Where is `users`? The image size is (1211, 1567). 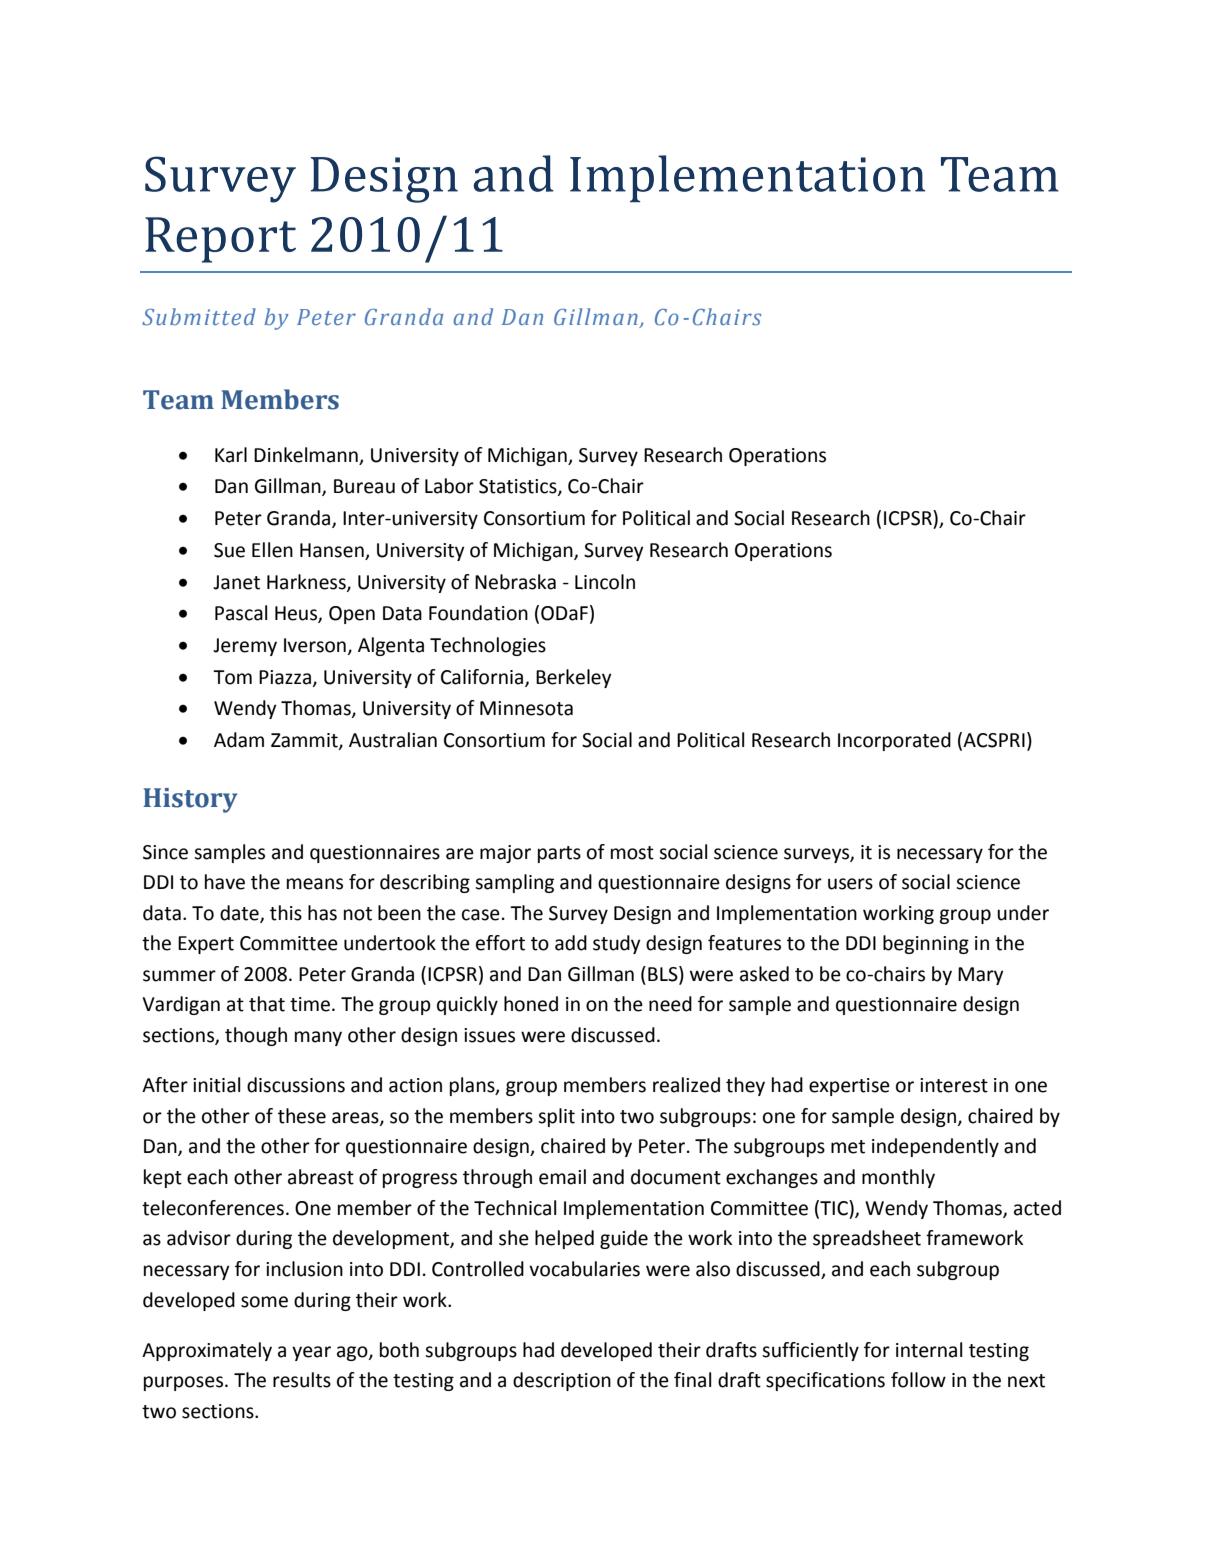
users is located at coordinates (850, 884).
